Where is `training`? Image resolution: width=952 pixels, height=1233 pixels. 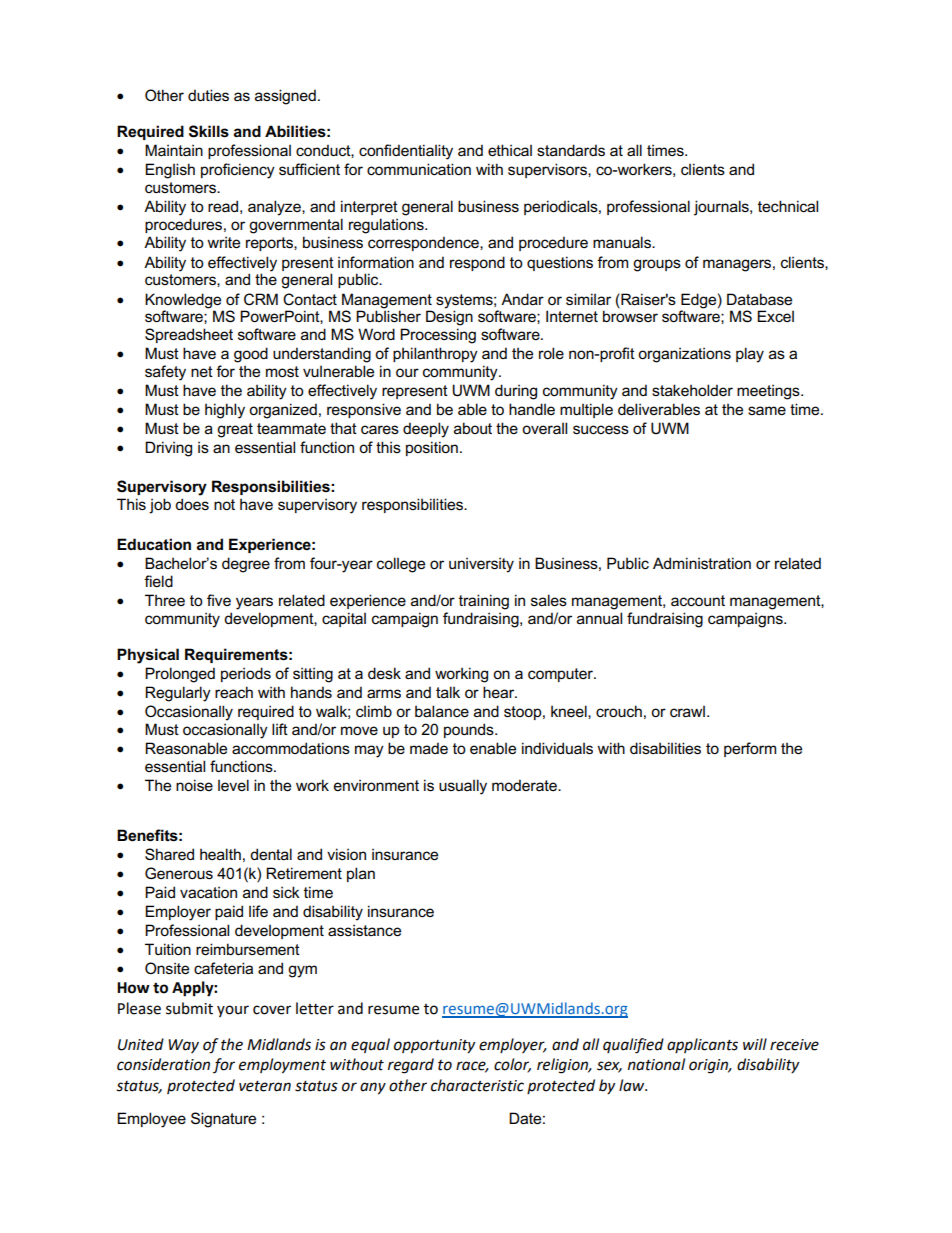 training is located at coordinates (484, 602).
